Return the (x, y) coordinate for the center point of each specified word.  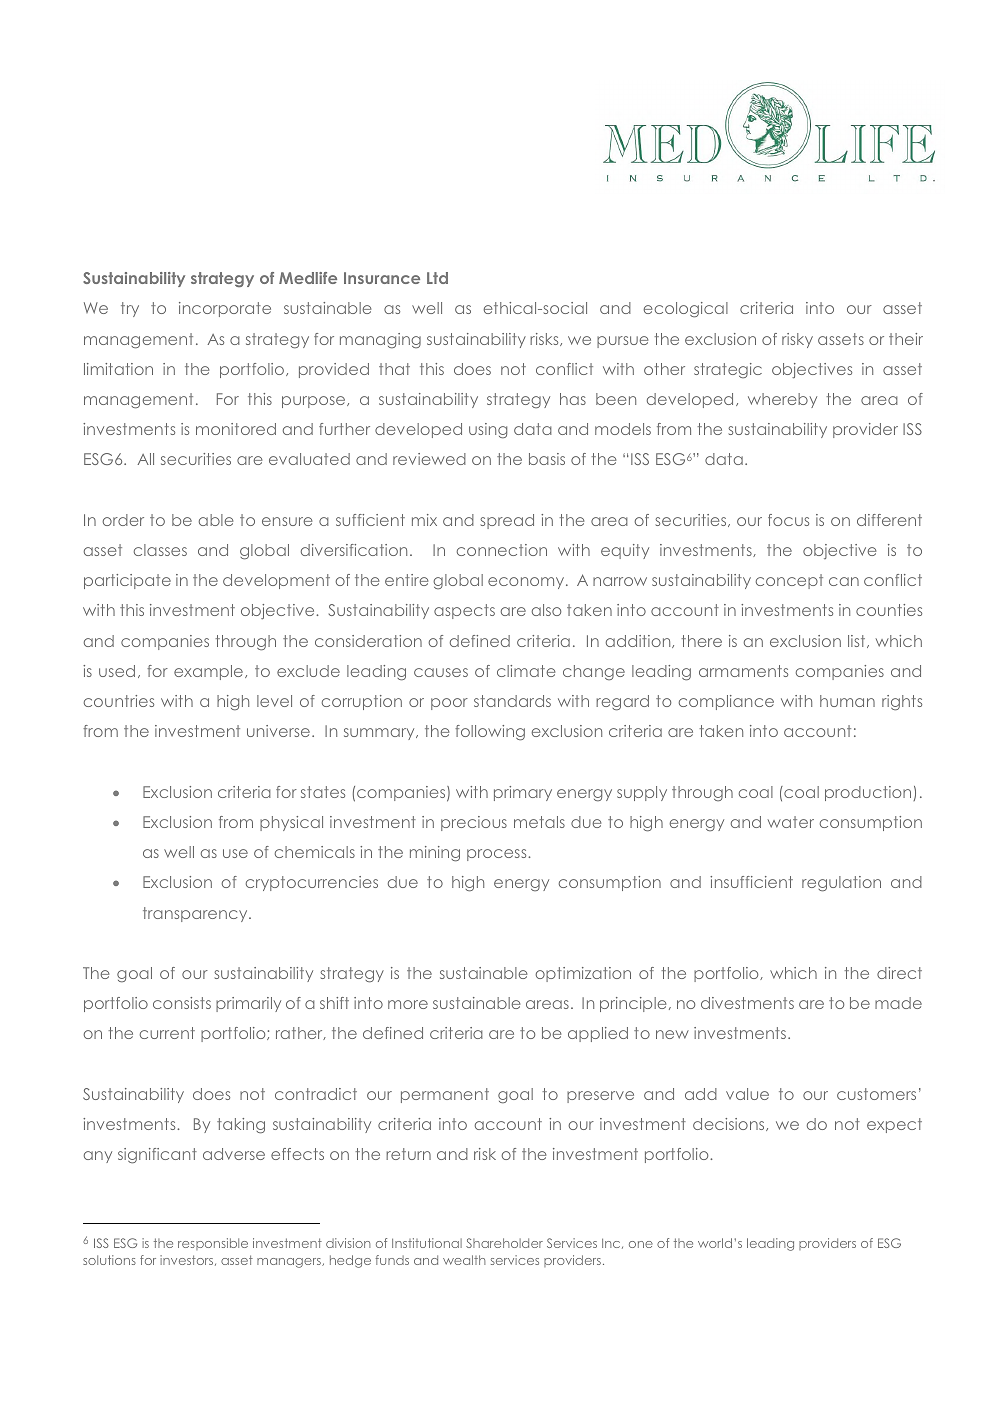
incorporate (225, 309)
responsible (213, 1244)
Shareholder (504, 1243)
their (906, 339)
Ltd (437, 278)
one (641, 1244)
